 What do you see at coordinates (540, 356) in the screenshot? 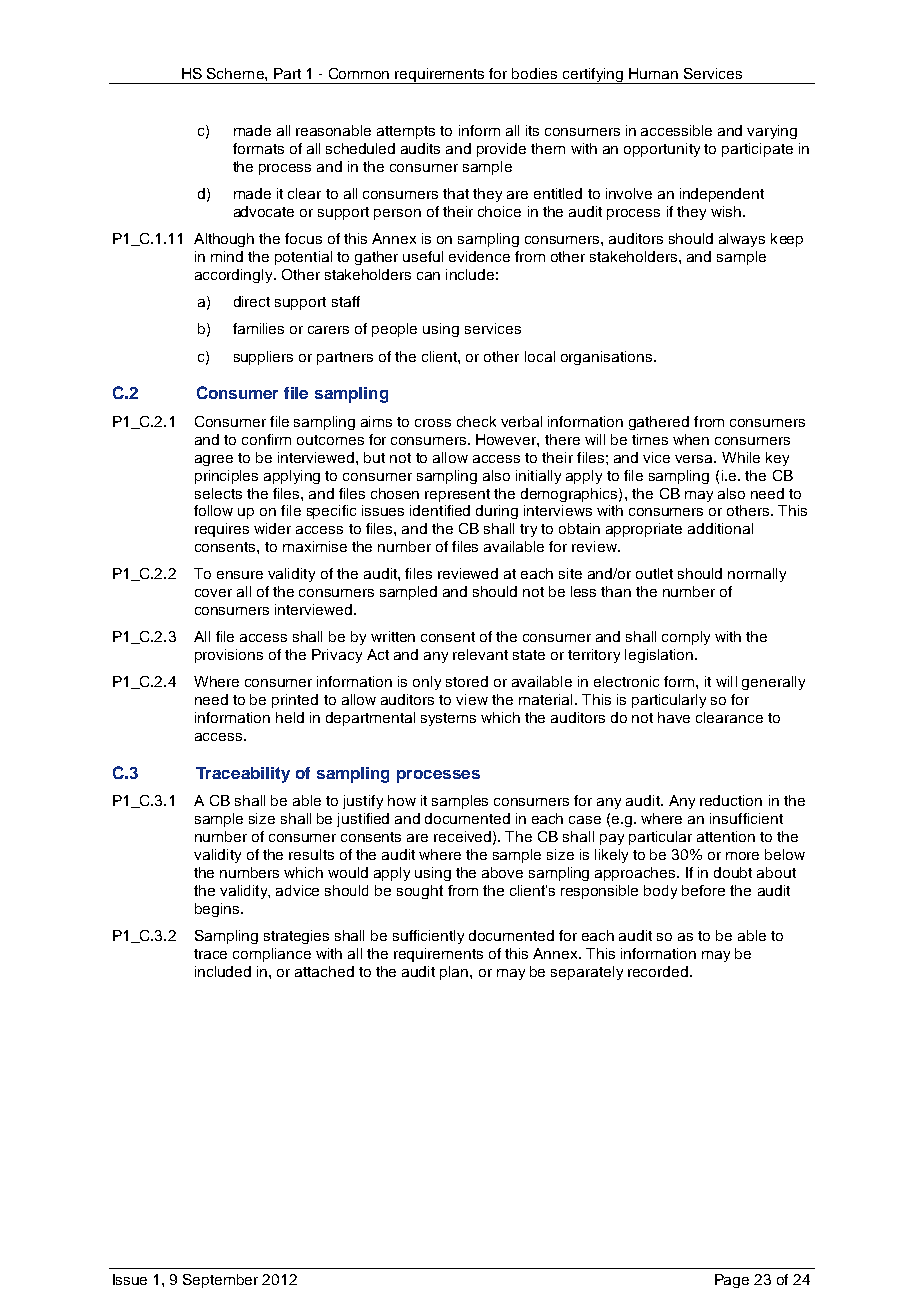
I see `local` at bounding box center [540, 356].
